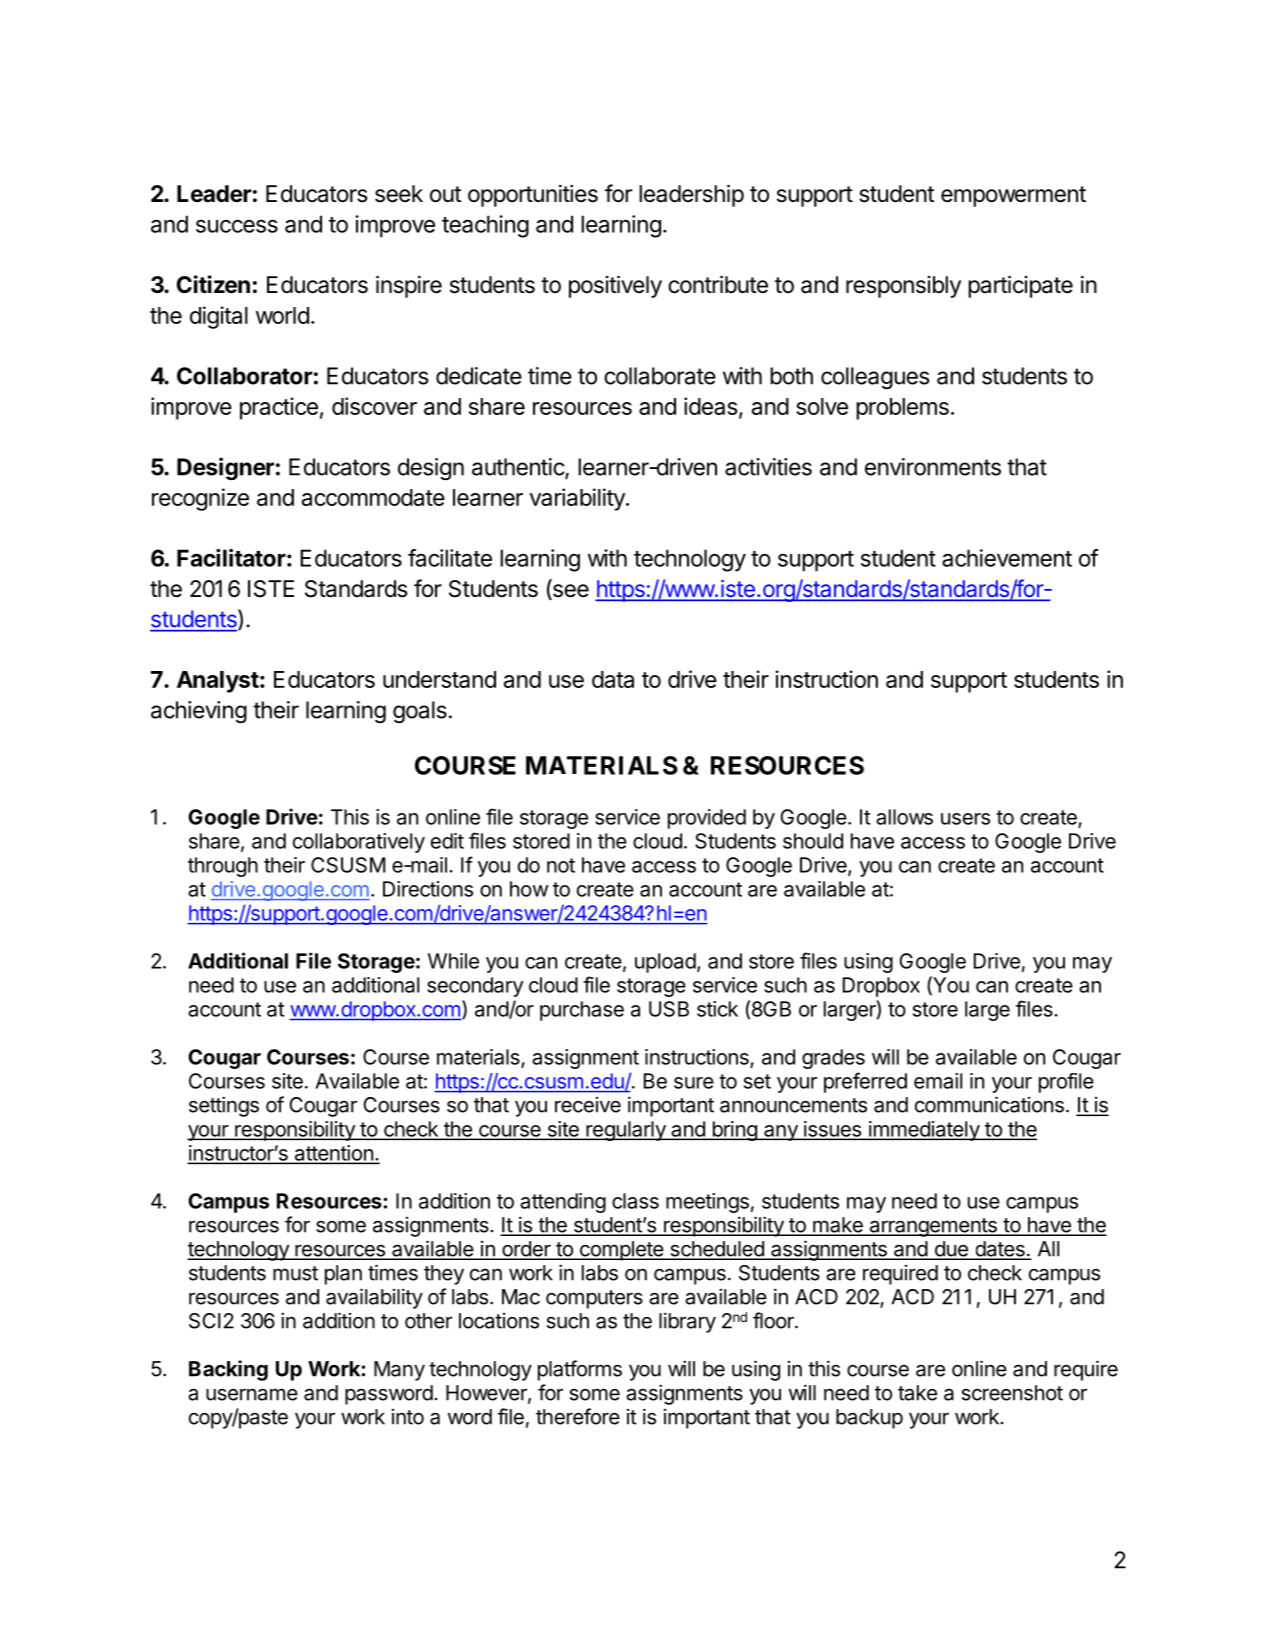 Image resolution: width=1276 pixels, height=1652 pixels. I want to click on purchase, so click(582, 1011).
